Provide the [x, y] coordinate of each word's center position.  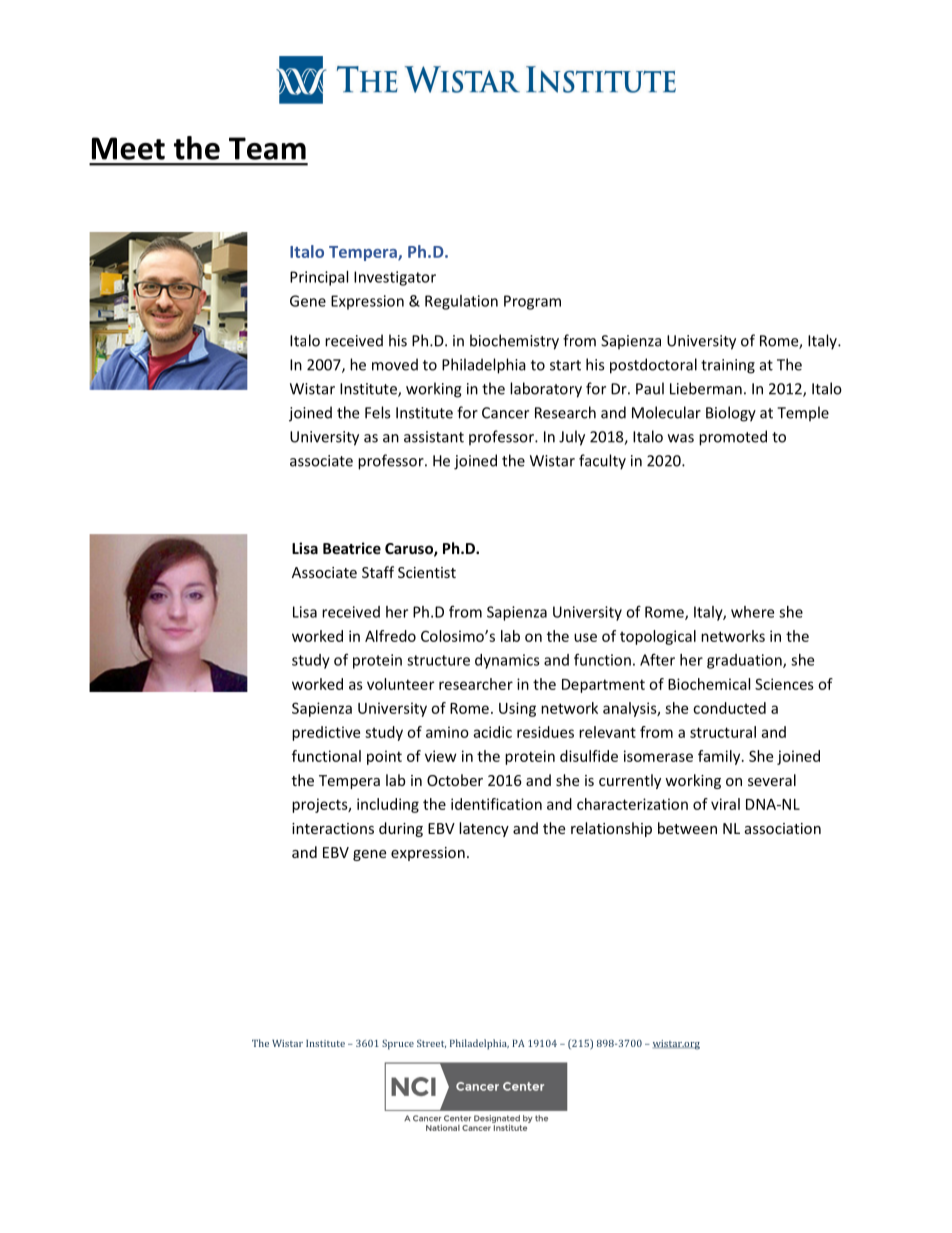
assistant [434, 437]
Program [532, 302]
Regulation [461, 302]
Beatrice [352, 548]
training [728, 366]
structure [438, 660]
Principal [319, 278]
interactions [333, 828]
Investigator [395, 278]
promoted [733, 438]
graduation [745, 661]
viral [725, 804]
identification [496, 804]
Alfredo [390, 636]
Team [267, 148]
